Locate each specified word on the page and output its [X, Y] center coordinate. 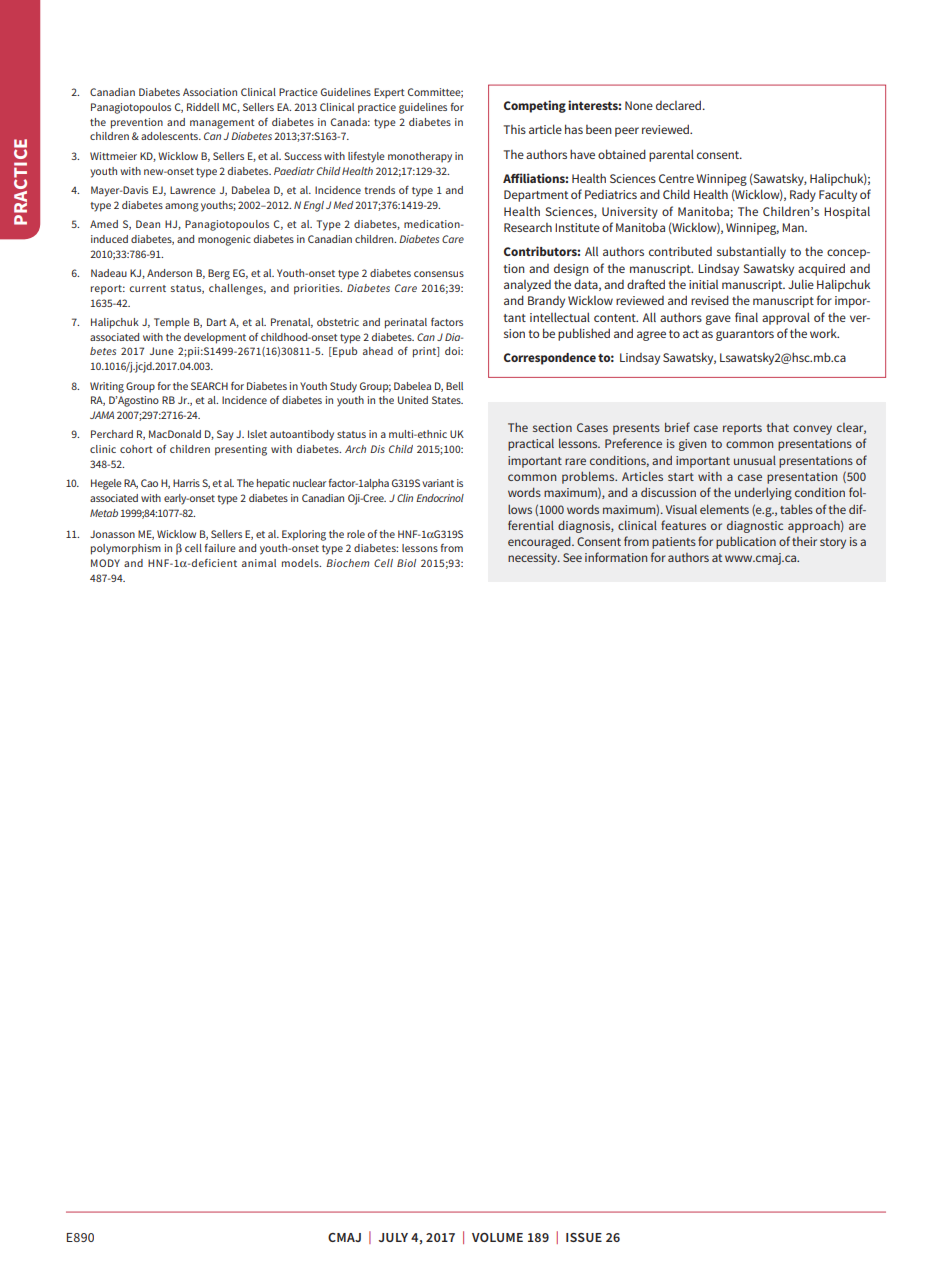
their [804, 541]
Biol [406, 563]
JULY [393, 1237]
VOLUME [497, 1237]
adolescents [170, 136]
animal [259, 563]
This [515, 129]
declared [680, 105]
